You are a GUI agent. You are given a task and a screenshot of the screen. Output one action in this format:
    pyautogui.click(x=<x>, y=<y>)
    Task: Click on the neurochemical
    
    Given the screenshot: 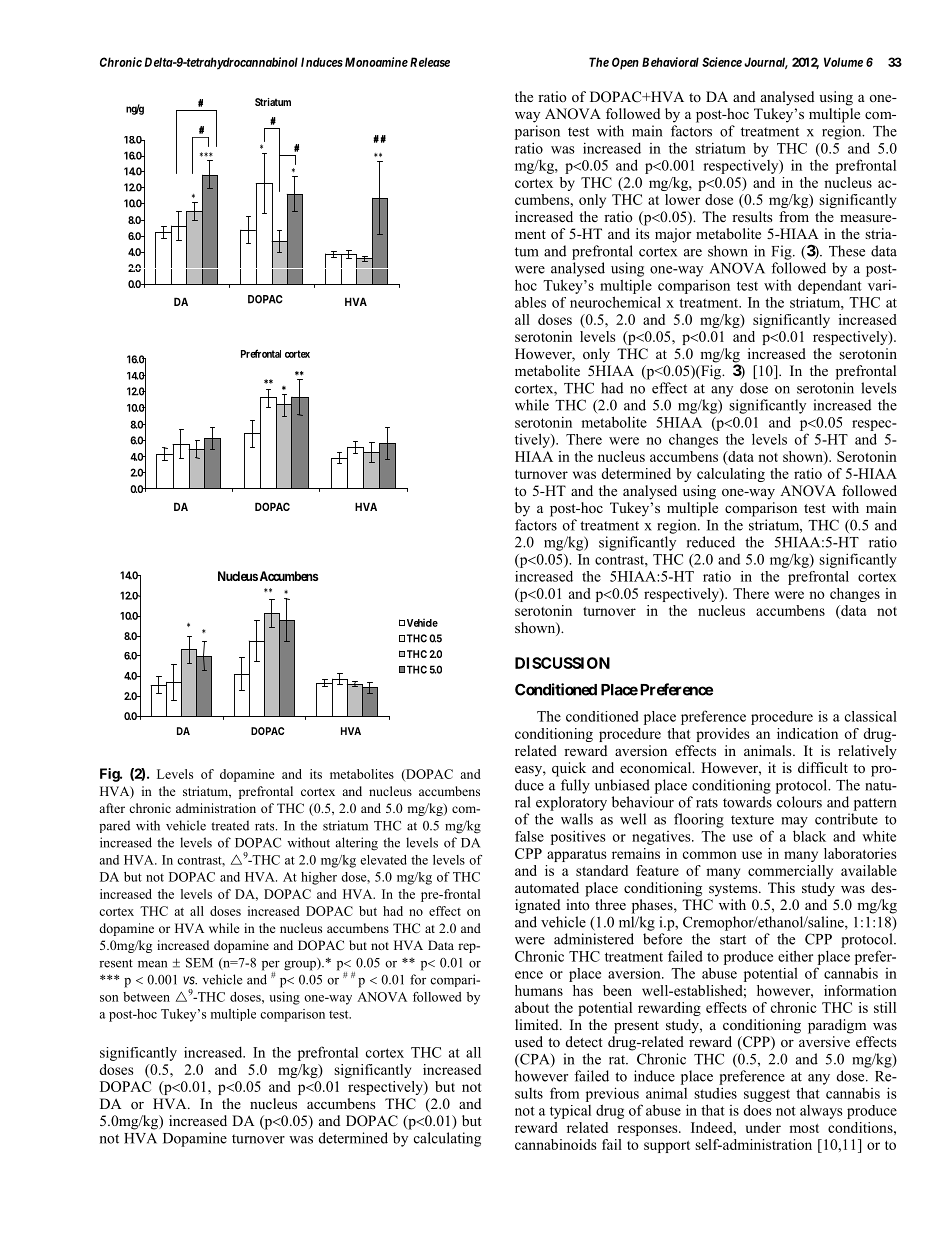 What is the action you would take?
    pyautogui.click(x=615, y=302)
